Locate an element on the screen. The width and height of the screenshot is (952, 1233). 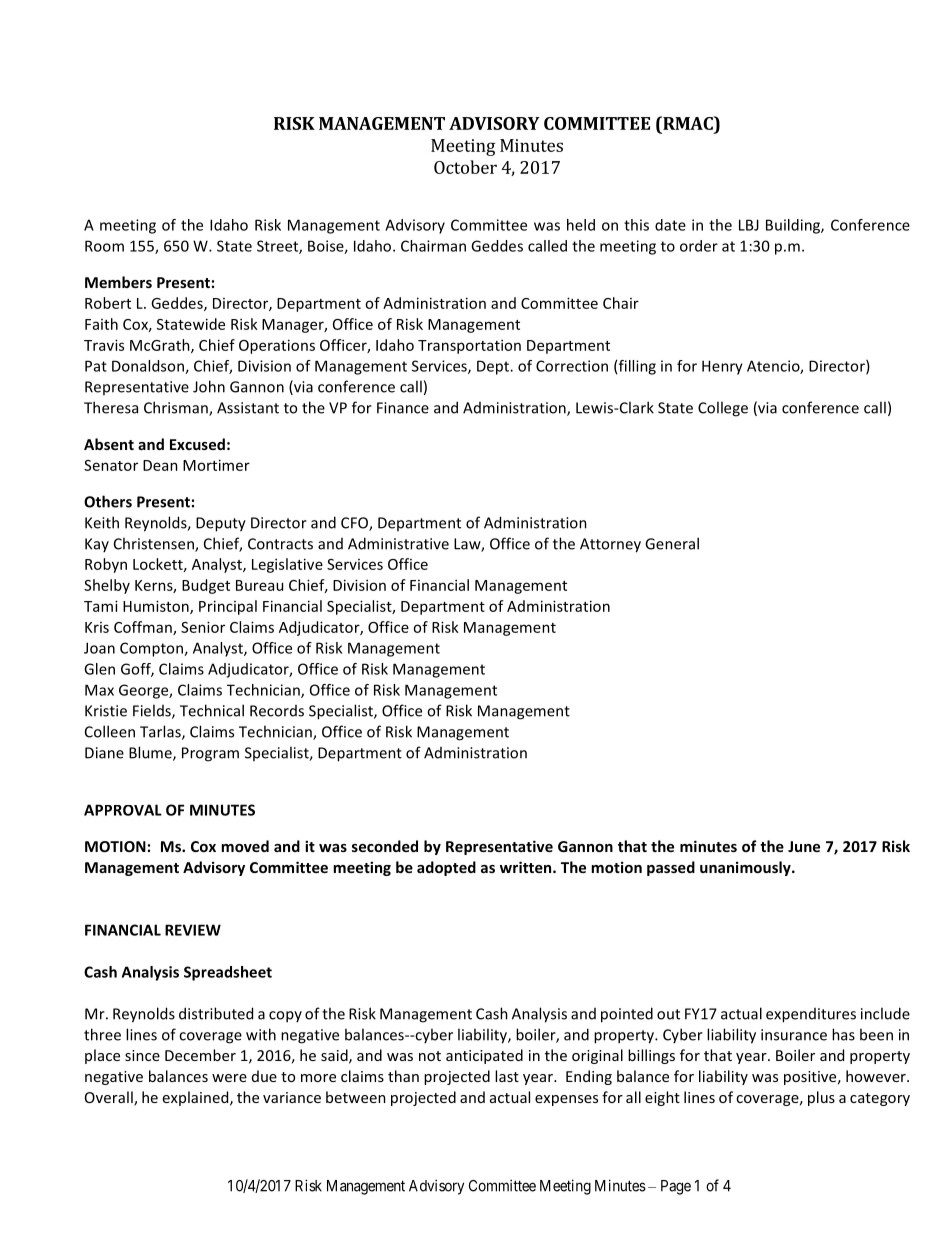
Administrative is located at coordinates (398, 543).
